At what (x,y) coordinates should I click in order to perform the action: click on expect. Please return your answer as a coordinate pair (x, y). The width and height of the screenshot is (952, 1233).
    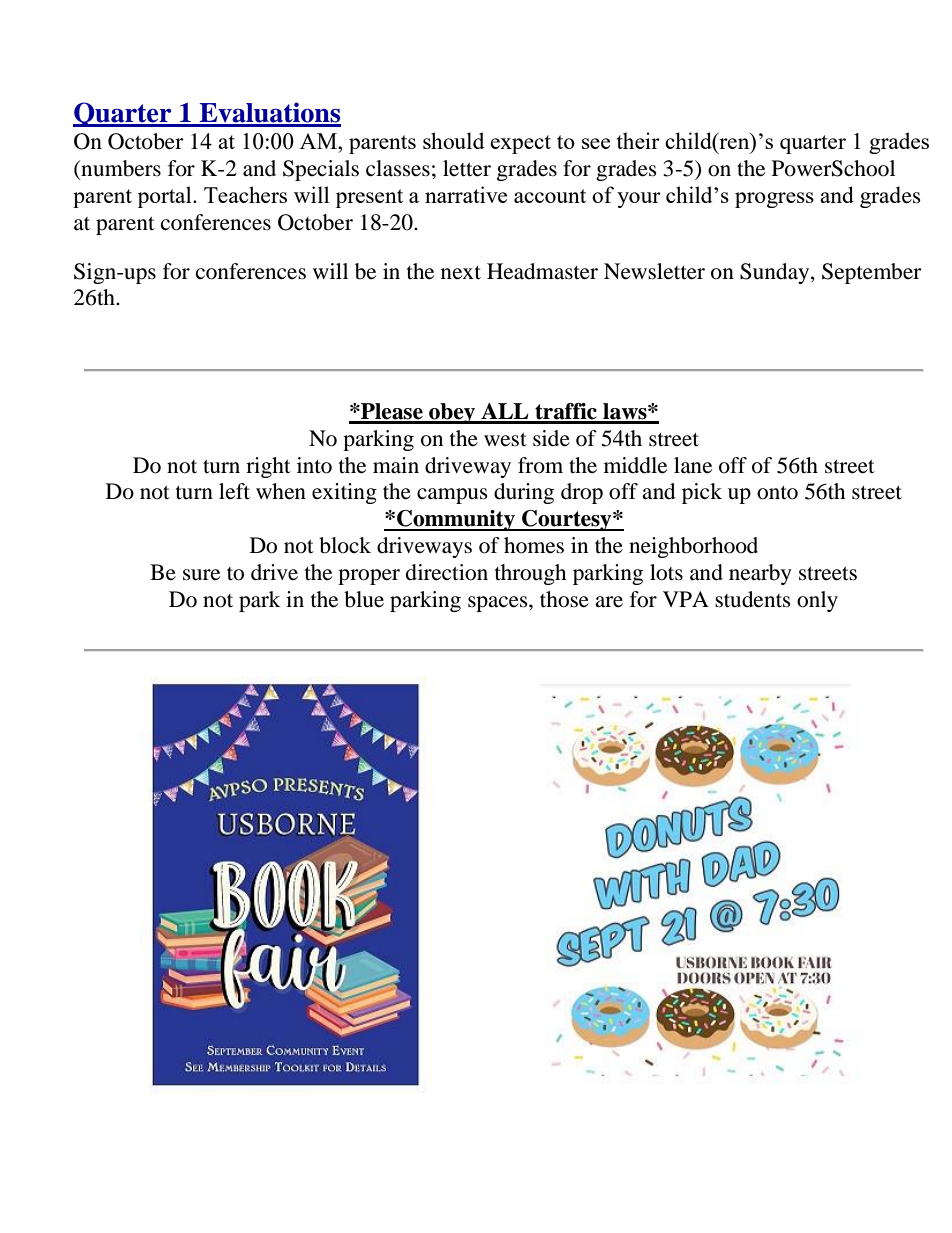
    Looking at the image, I should click on (520, 144).
